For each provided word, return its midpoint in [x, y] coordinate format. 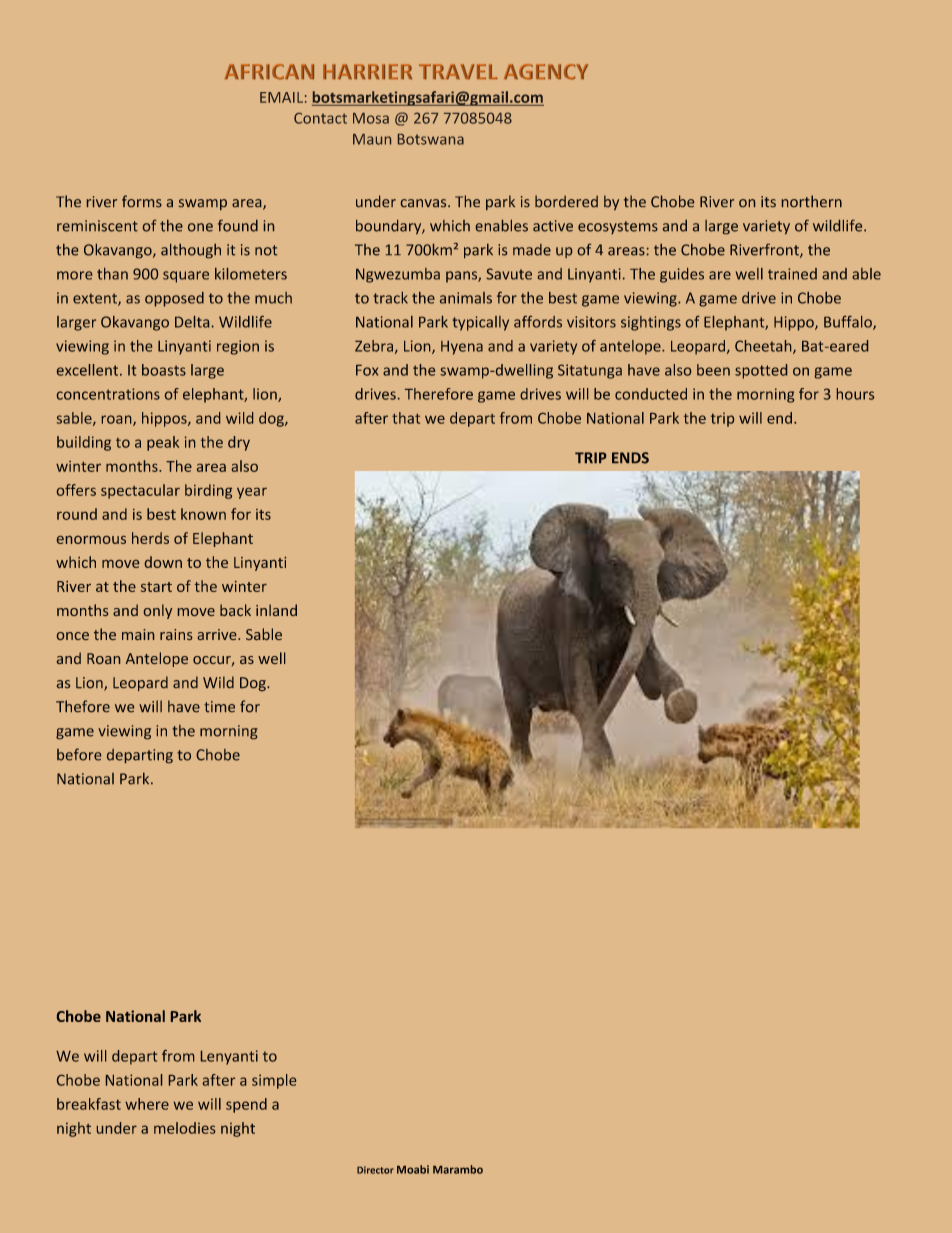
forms [142, 201]
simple [274, 1081]
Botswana [431, 139]
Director [375, 1170]
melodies [184, 1128]
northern [812, 201]
